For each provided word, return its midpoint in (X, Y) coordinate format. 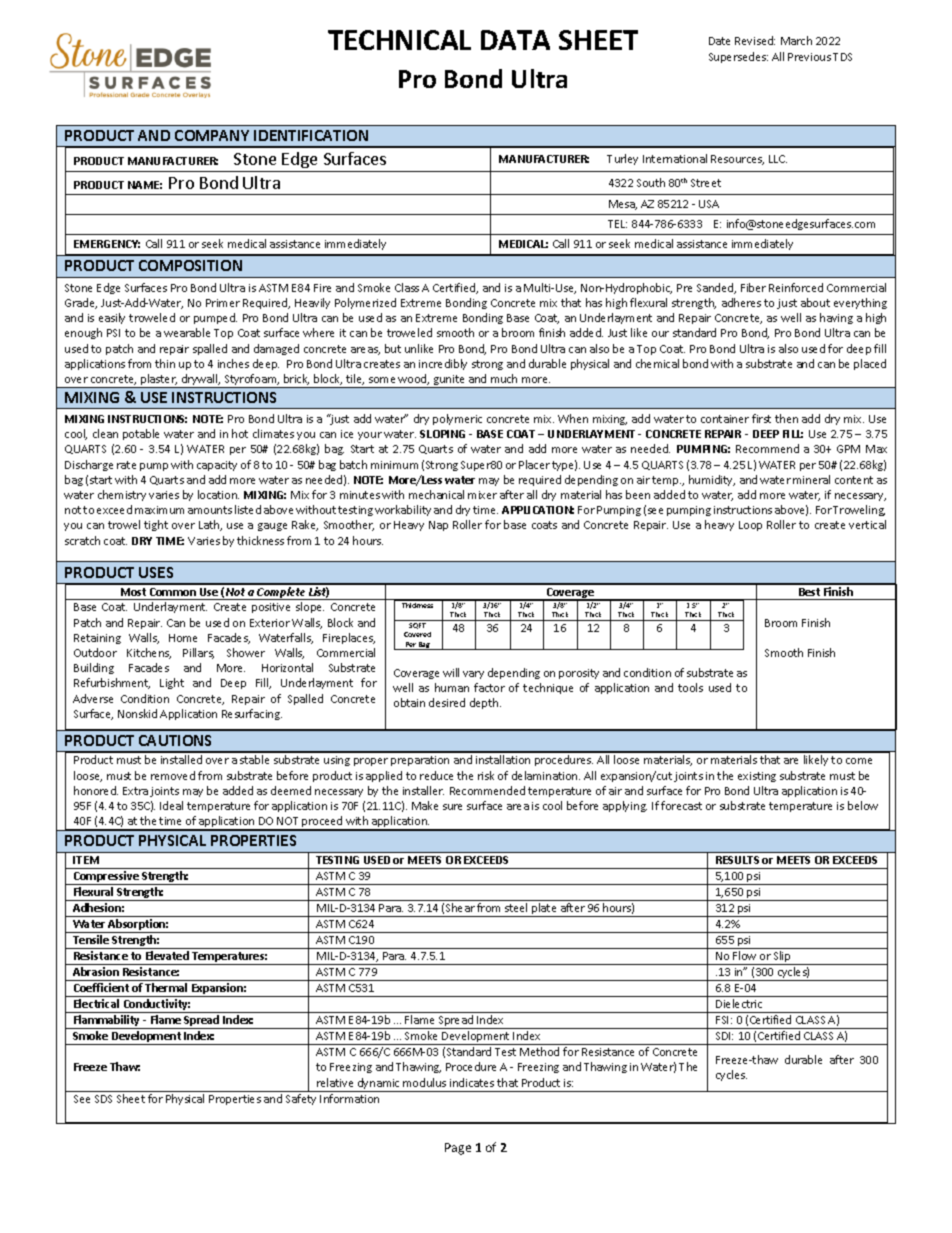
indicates (472, 1082)
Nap (438, 526)
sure (452, 807)
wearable (187, 332)
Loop (750, 526)
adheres (741, 302)
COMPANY (212, 135)
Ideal (171, 805)
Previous (809, 57)
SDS (103, 1099)
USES (156, 572)
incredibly (443, 364)
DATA (515, 40)
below (863, 805)
